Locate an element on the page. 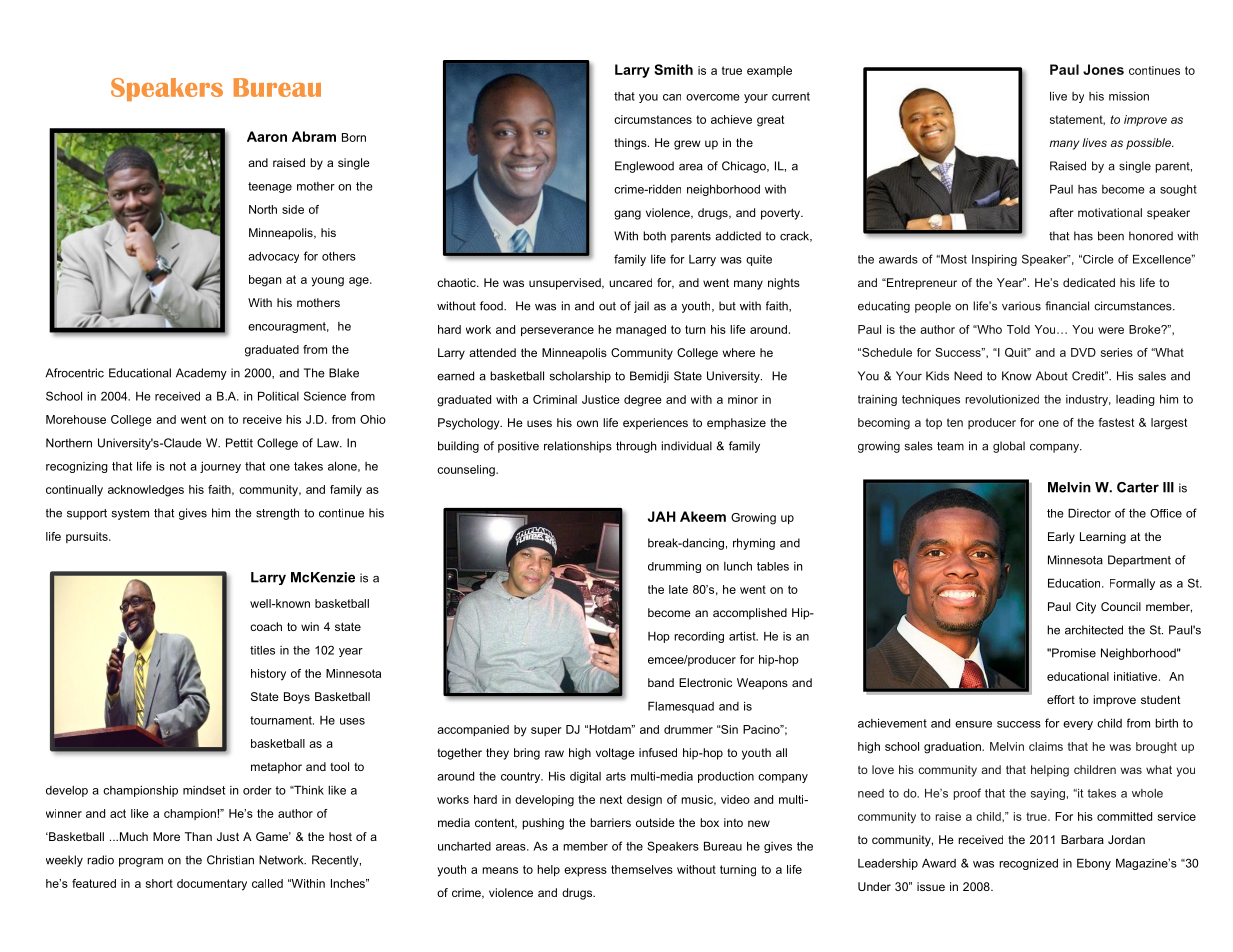 This document has height=952, width=1233. began is located at coordinates (265, 281).
